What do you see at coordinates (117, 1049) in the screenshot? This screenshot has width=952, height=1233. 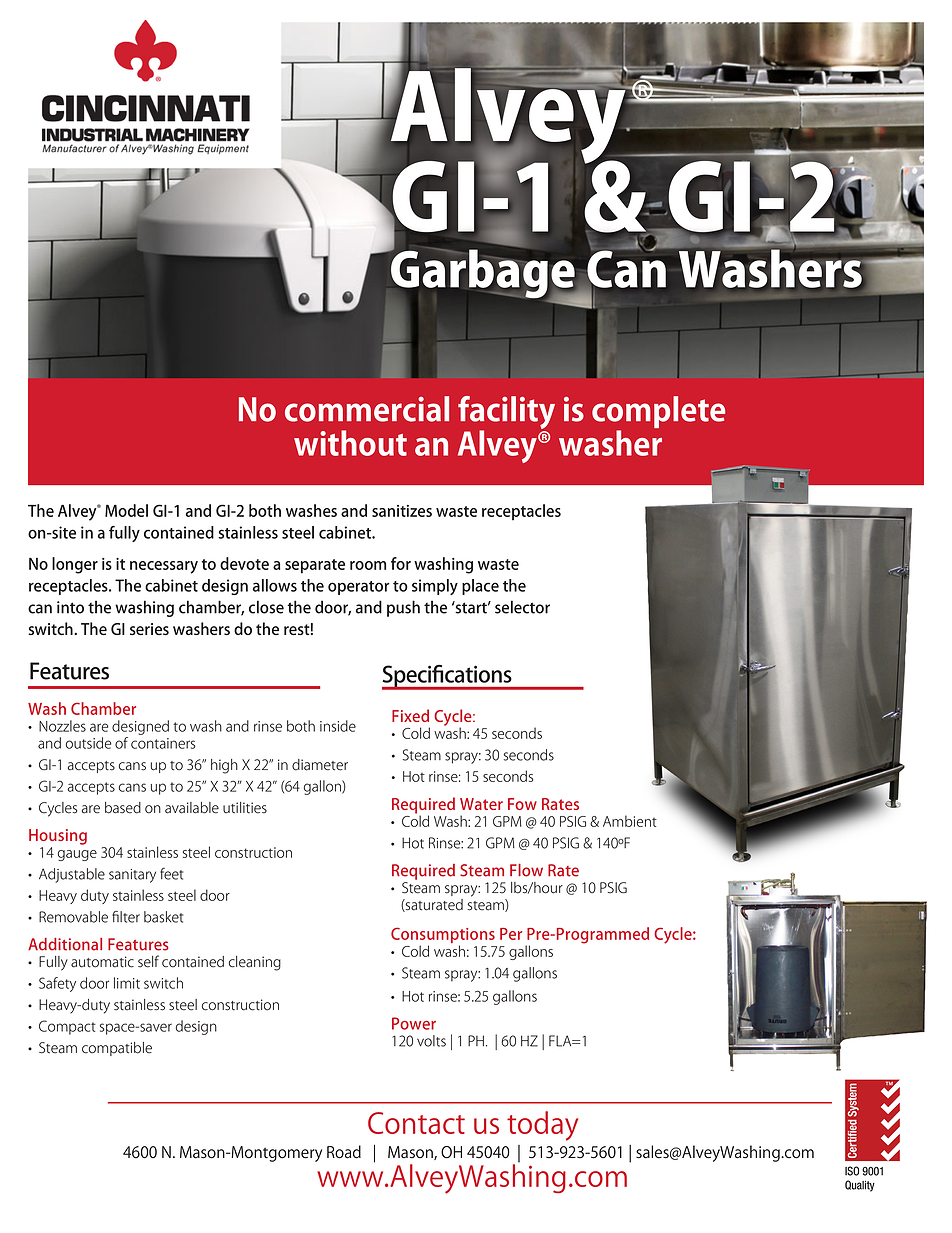 I see `compatible` at bounding box center [117, 1049].
